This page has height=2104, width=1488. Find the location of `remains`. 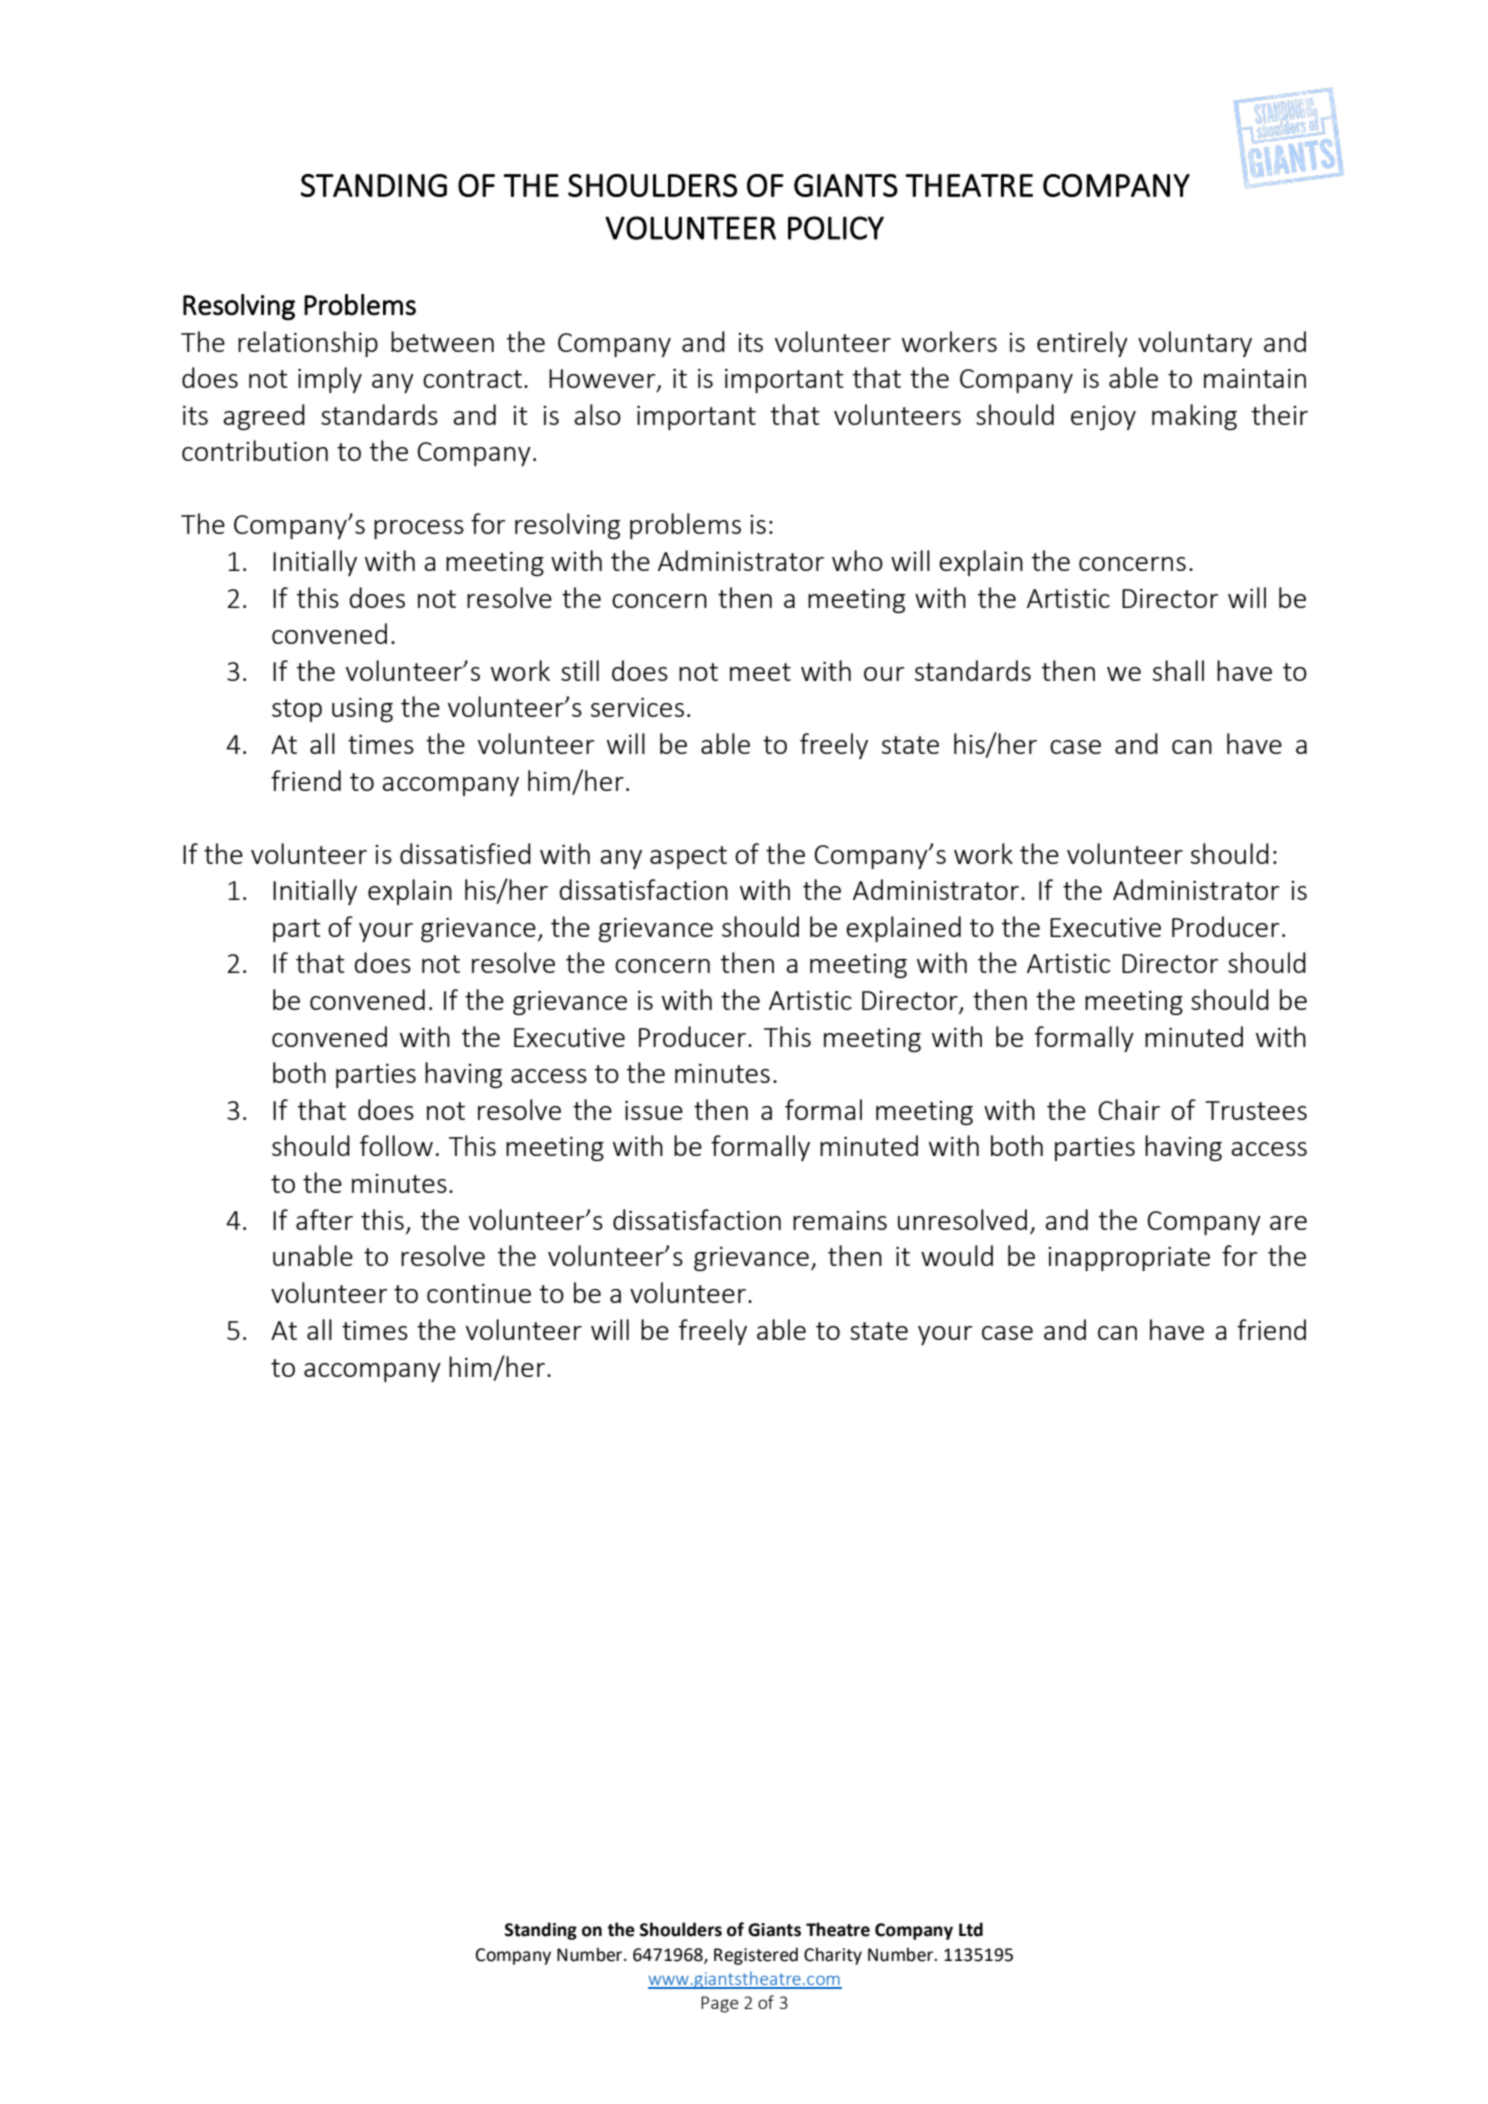

remains is located at coordinates (840, 1220).
